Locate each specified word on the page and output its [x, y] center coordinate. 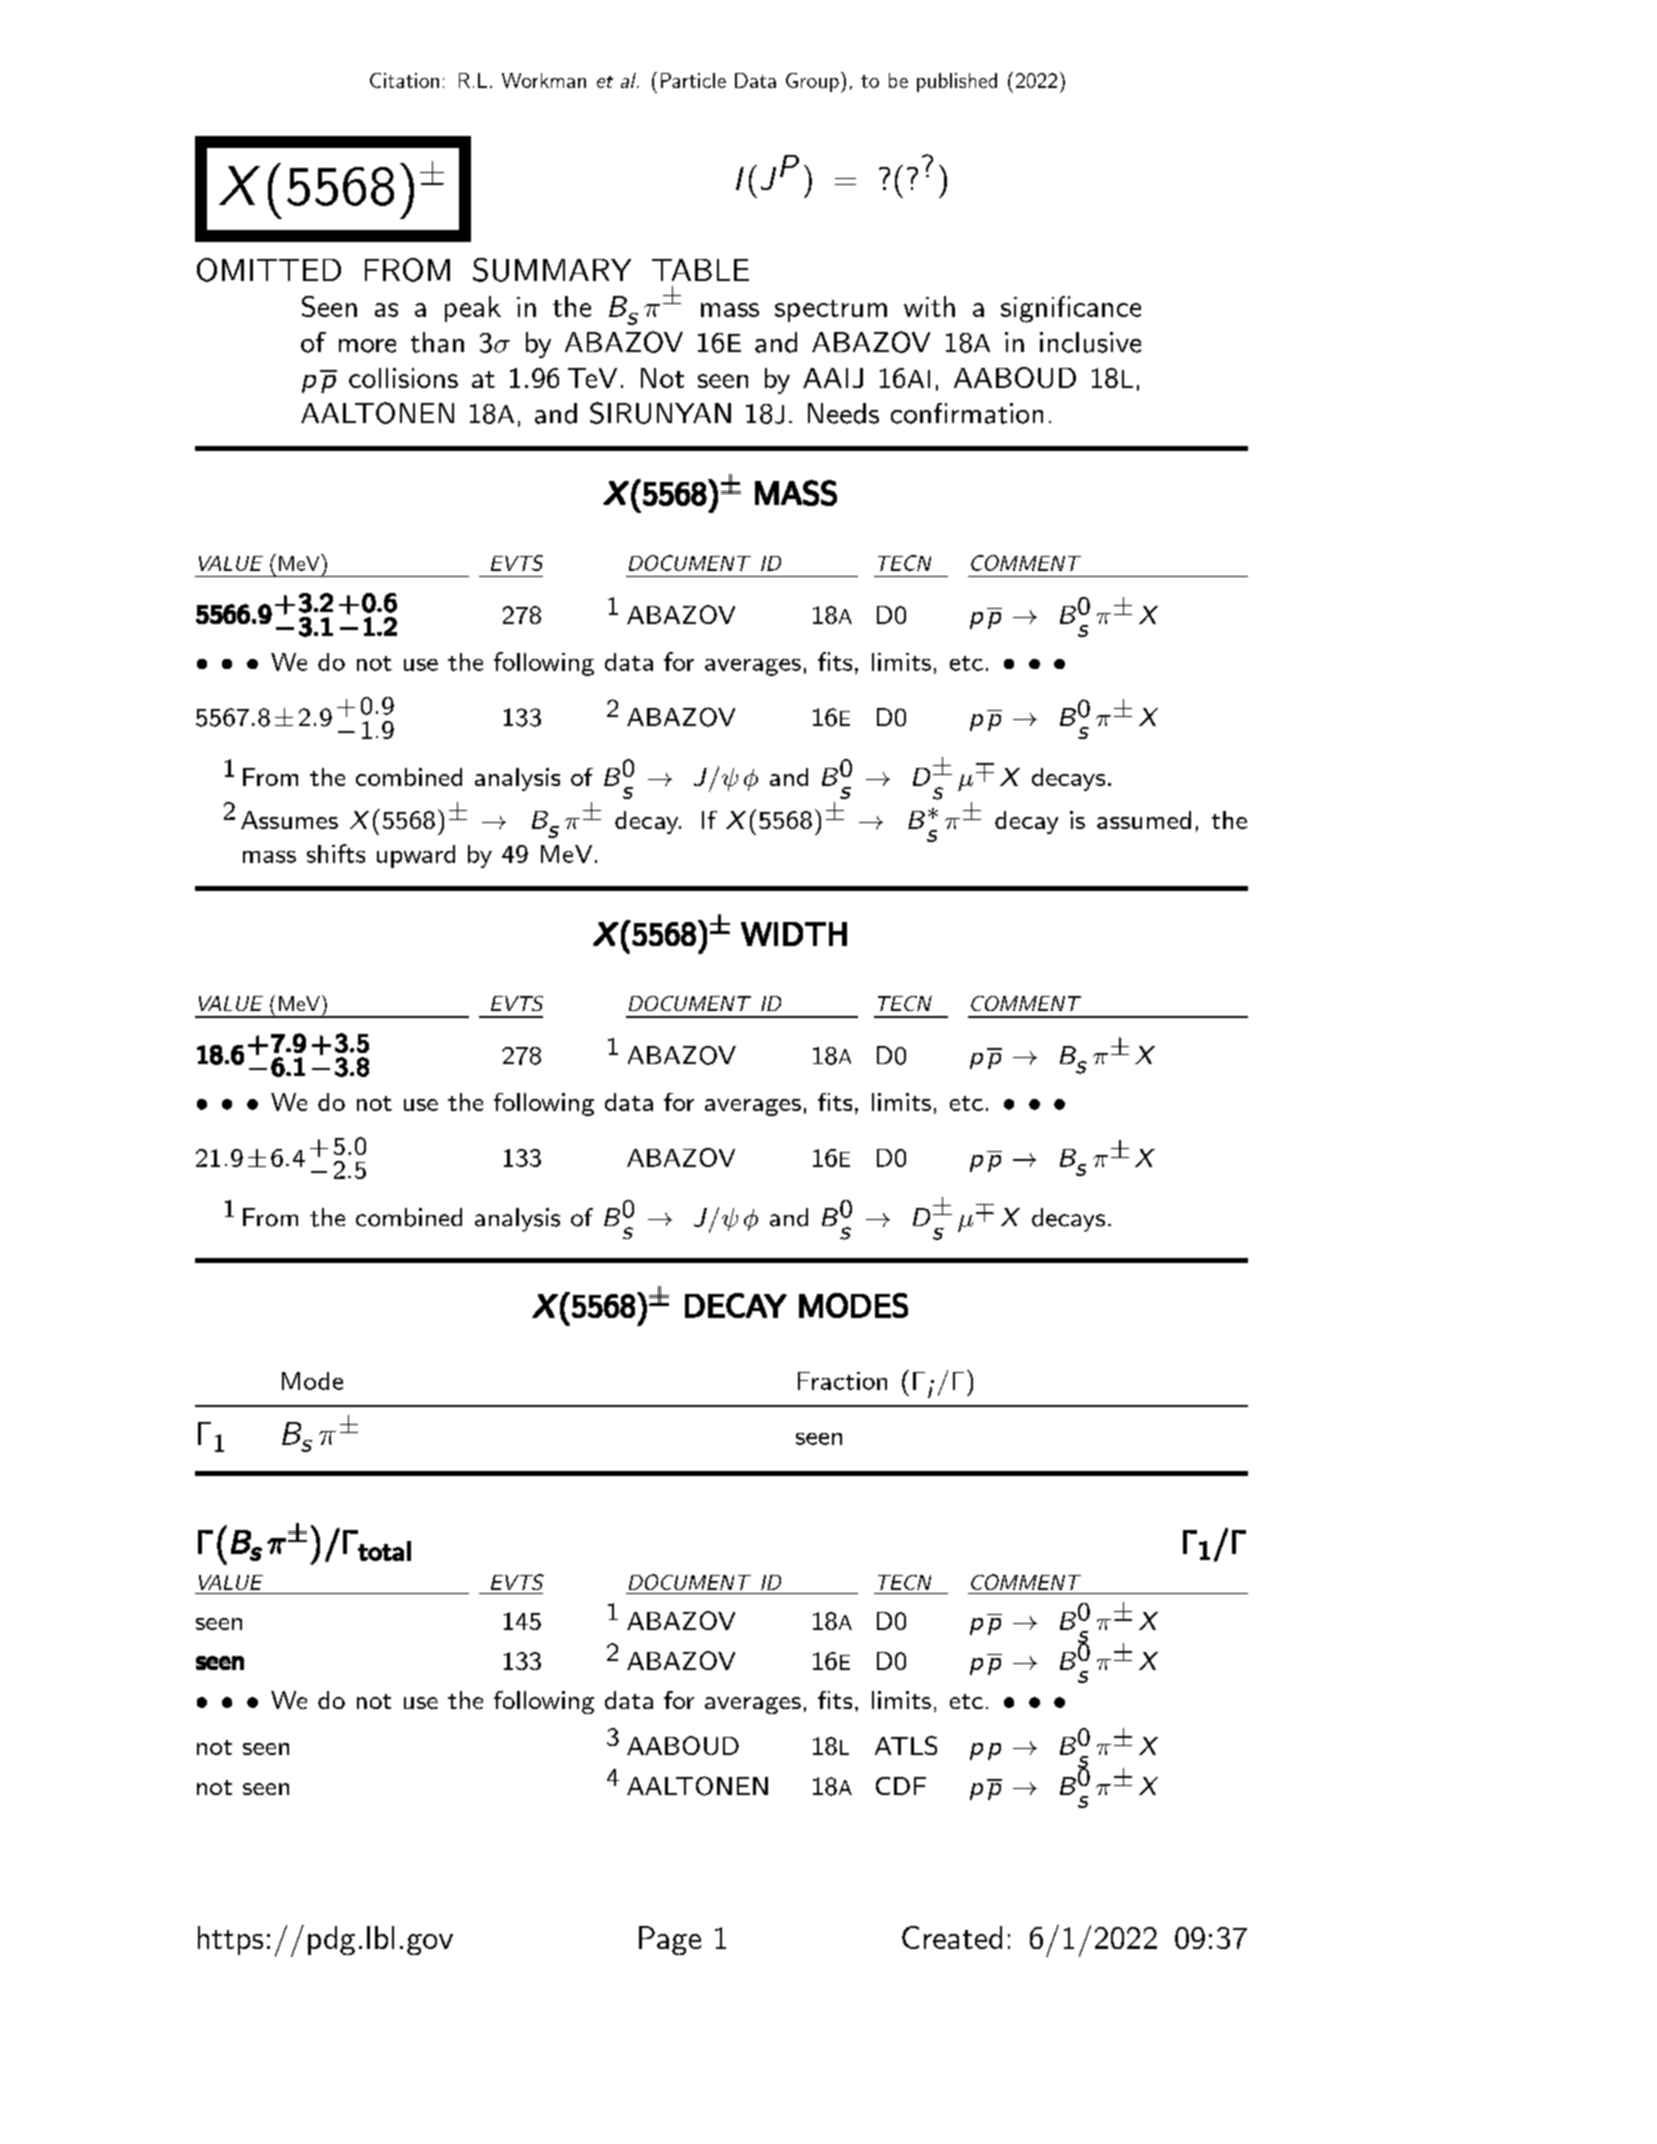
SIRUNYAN [660, 413]
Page [670, 1940]
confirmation [967, 413]
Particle [693, 80]
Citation [404, 80]
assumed [1144, 820]
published [957, 82]
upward [416, 856]
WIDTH [794, 934]
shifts [336, 853]
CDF [901, 1786]
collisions [403, 378]
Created [952, 1937]
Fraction [842, 1381]
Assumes [289, 820]
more [367, 346]
